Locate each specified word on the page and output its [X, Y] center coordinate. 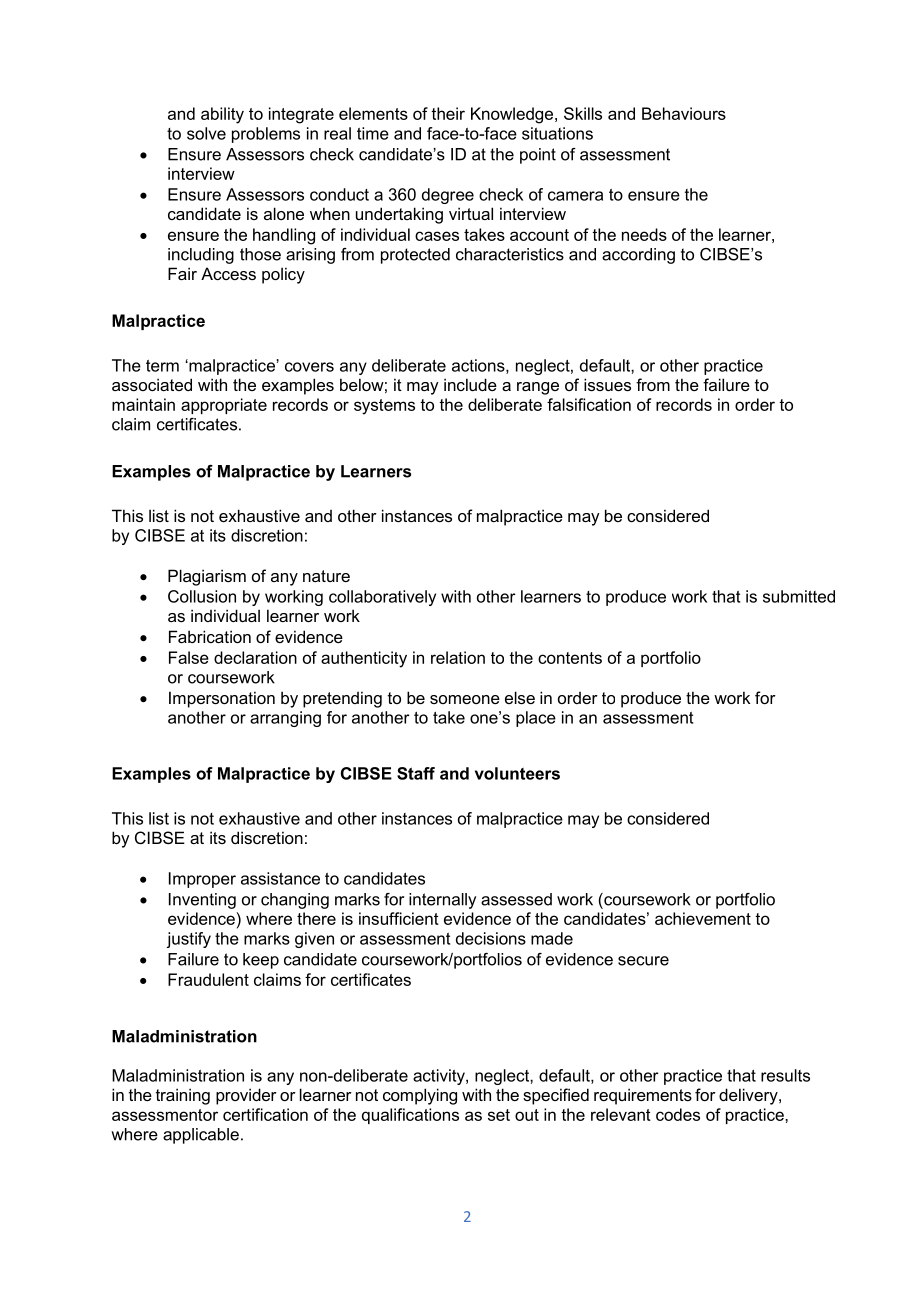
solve [206, 133]
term [162, 366]
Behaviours [684, 113]
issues [607, 384]
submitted [799, 596]
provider [246, 1096]
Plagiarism [207, 577]
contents [570, 658]
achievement [703, 918]
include [470, 384]
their [448, 113]
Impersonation [222, 699]
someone [465, 699]
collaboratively [382, 598]
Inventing [202, 901]
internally [442, 901]
